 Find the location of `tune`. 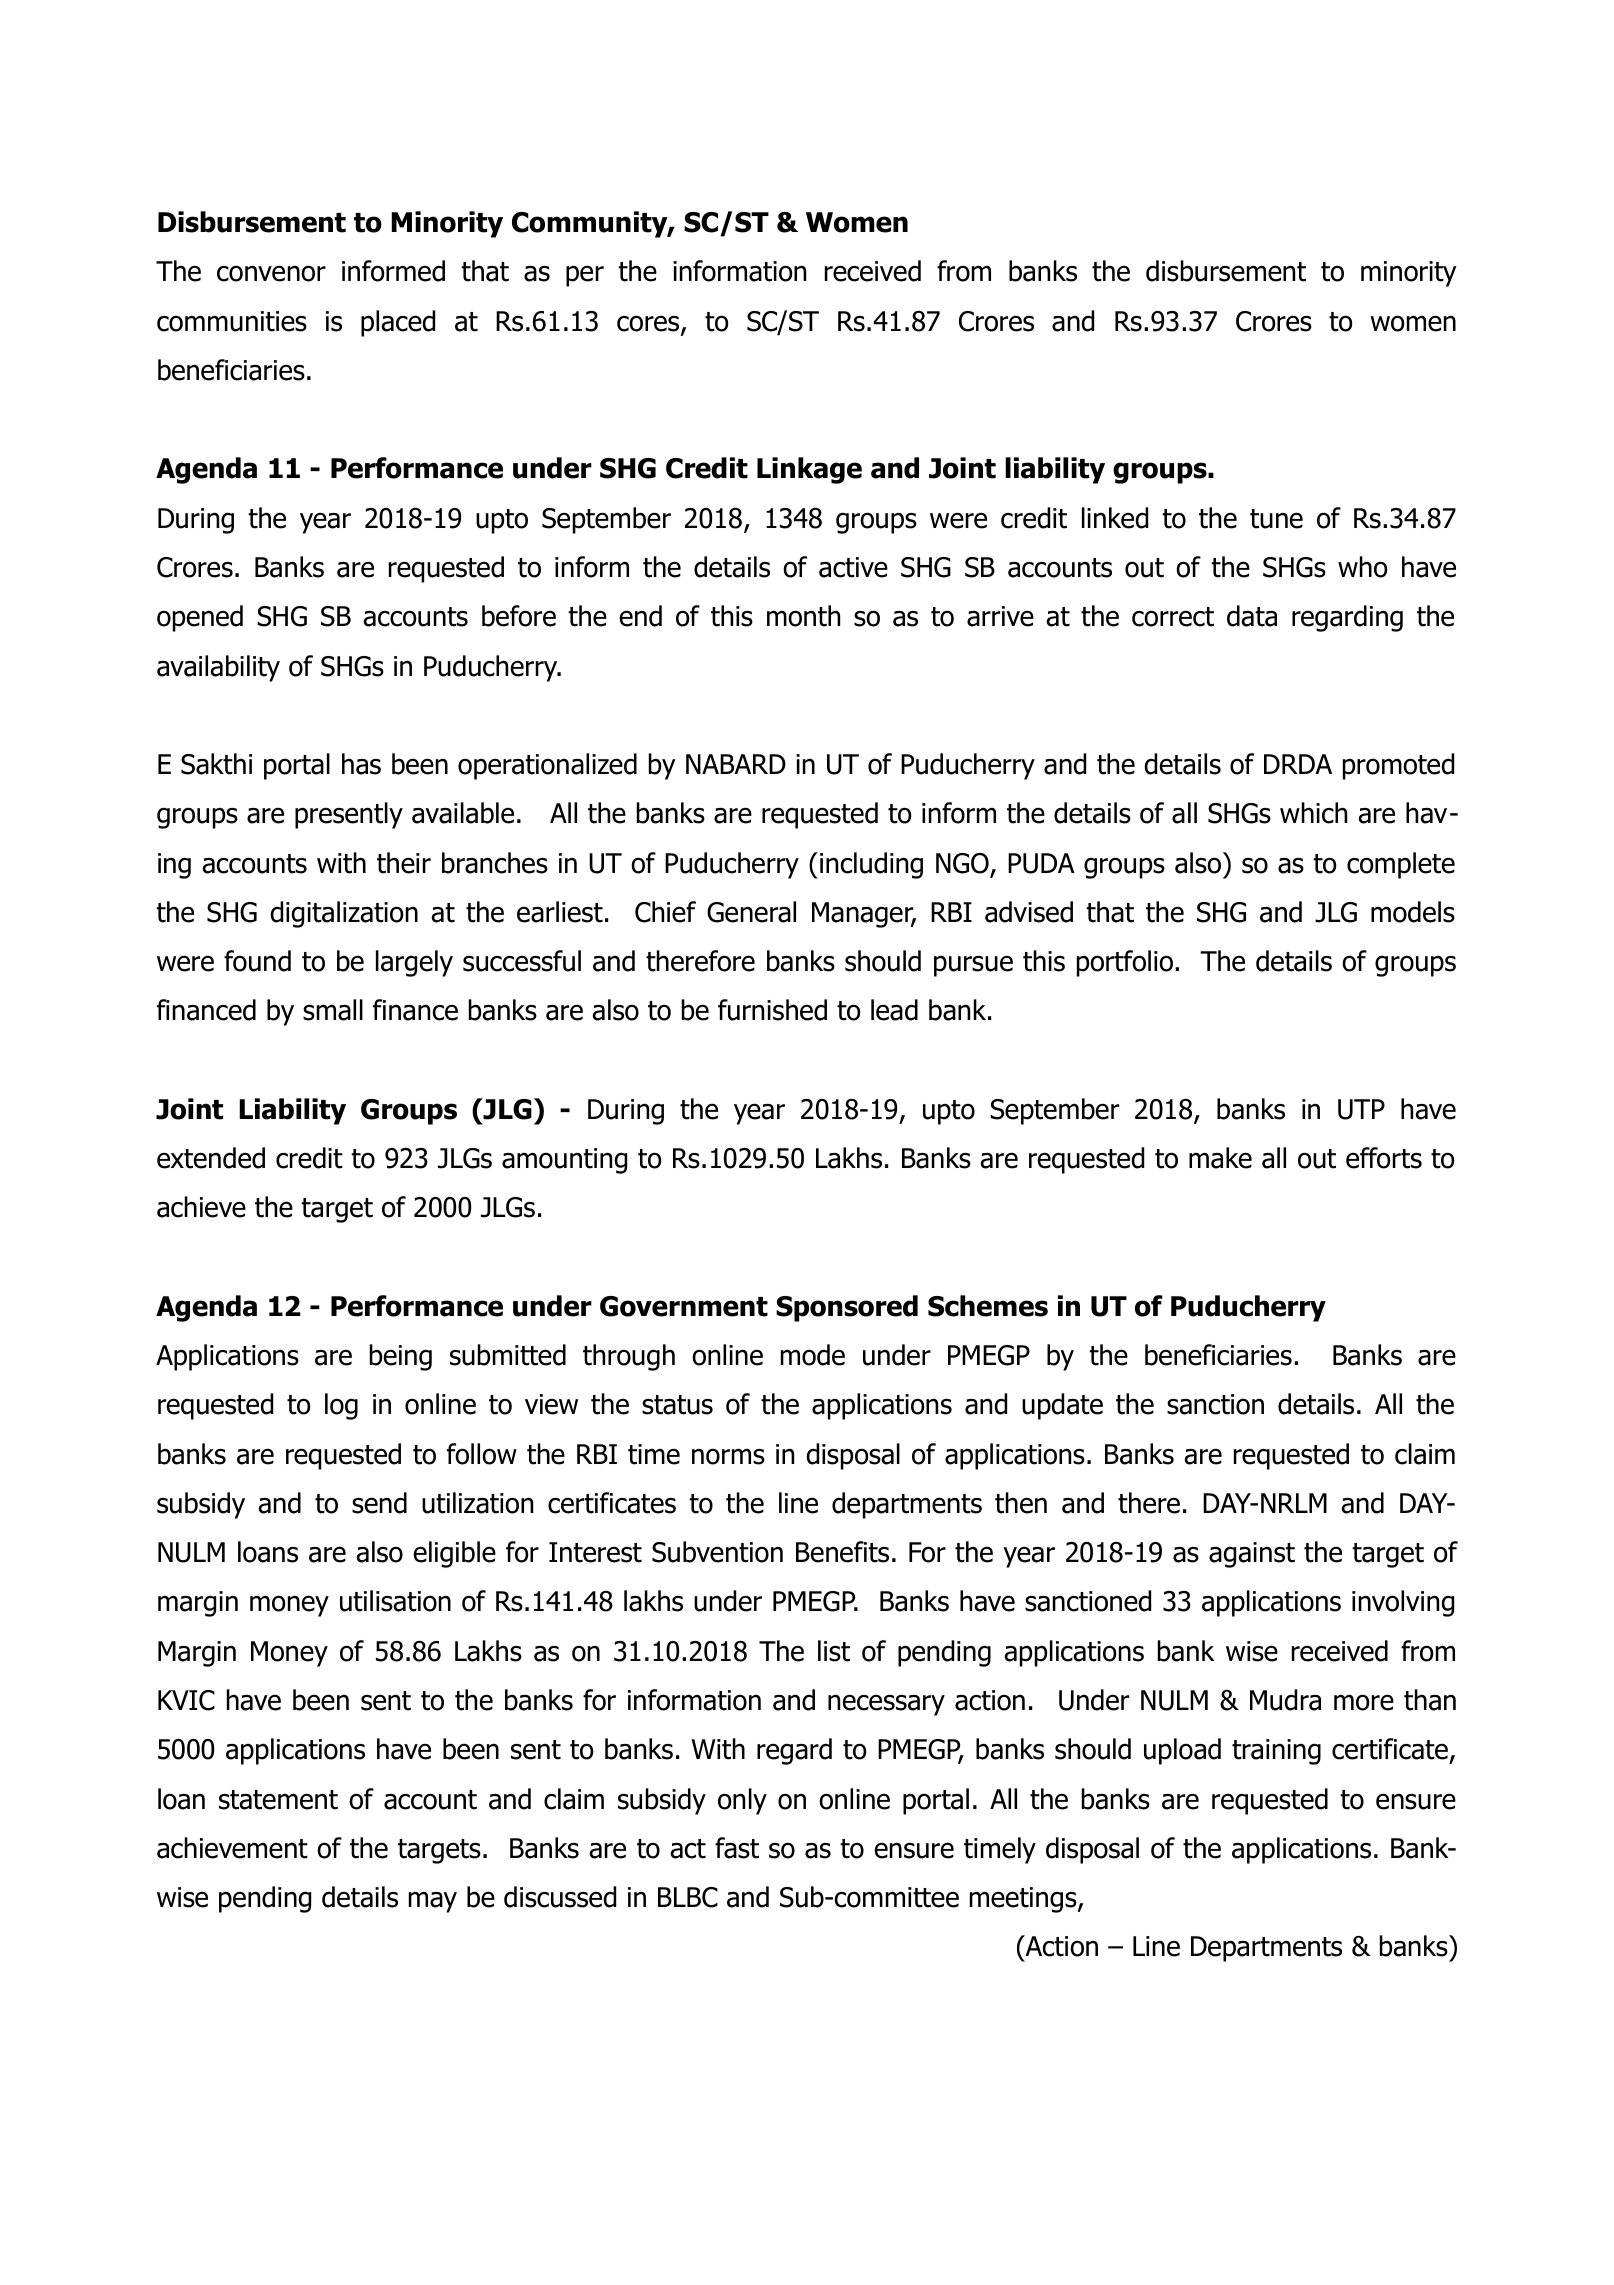

tune is located at coordinates (1276, 519).
